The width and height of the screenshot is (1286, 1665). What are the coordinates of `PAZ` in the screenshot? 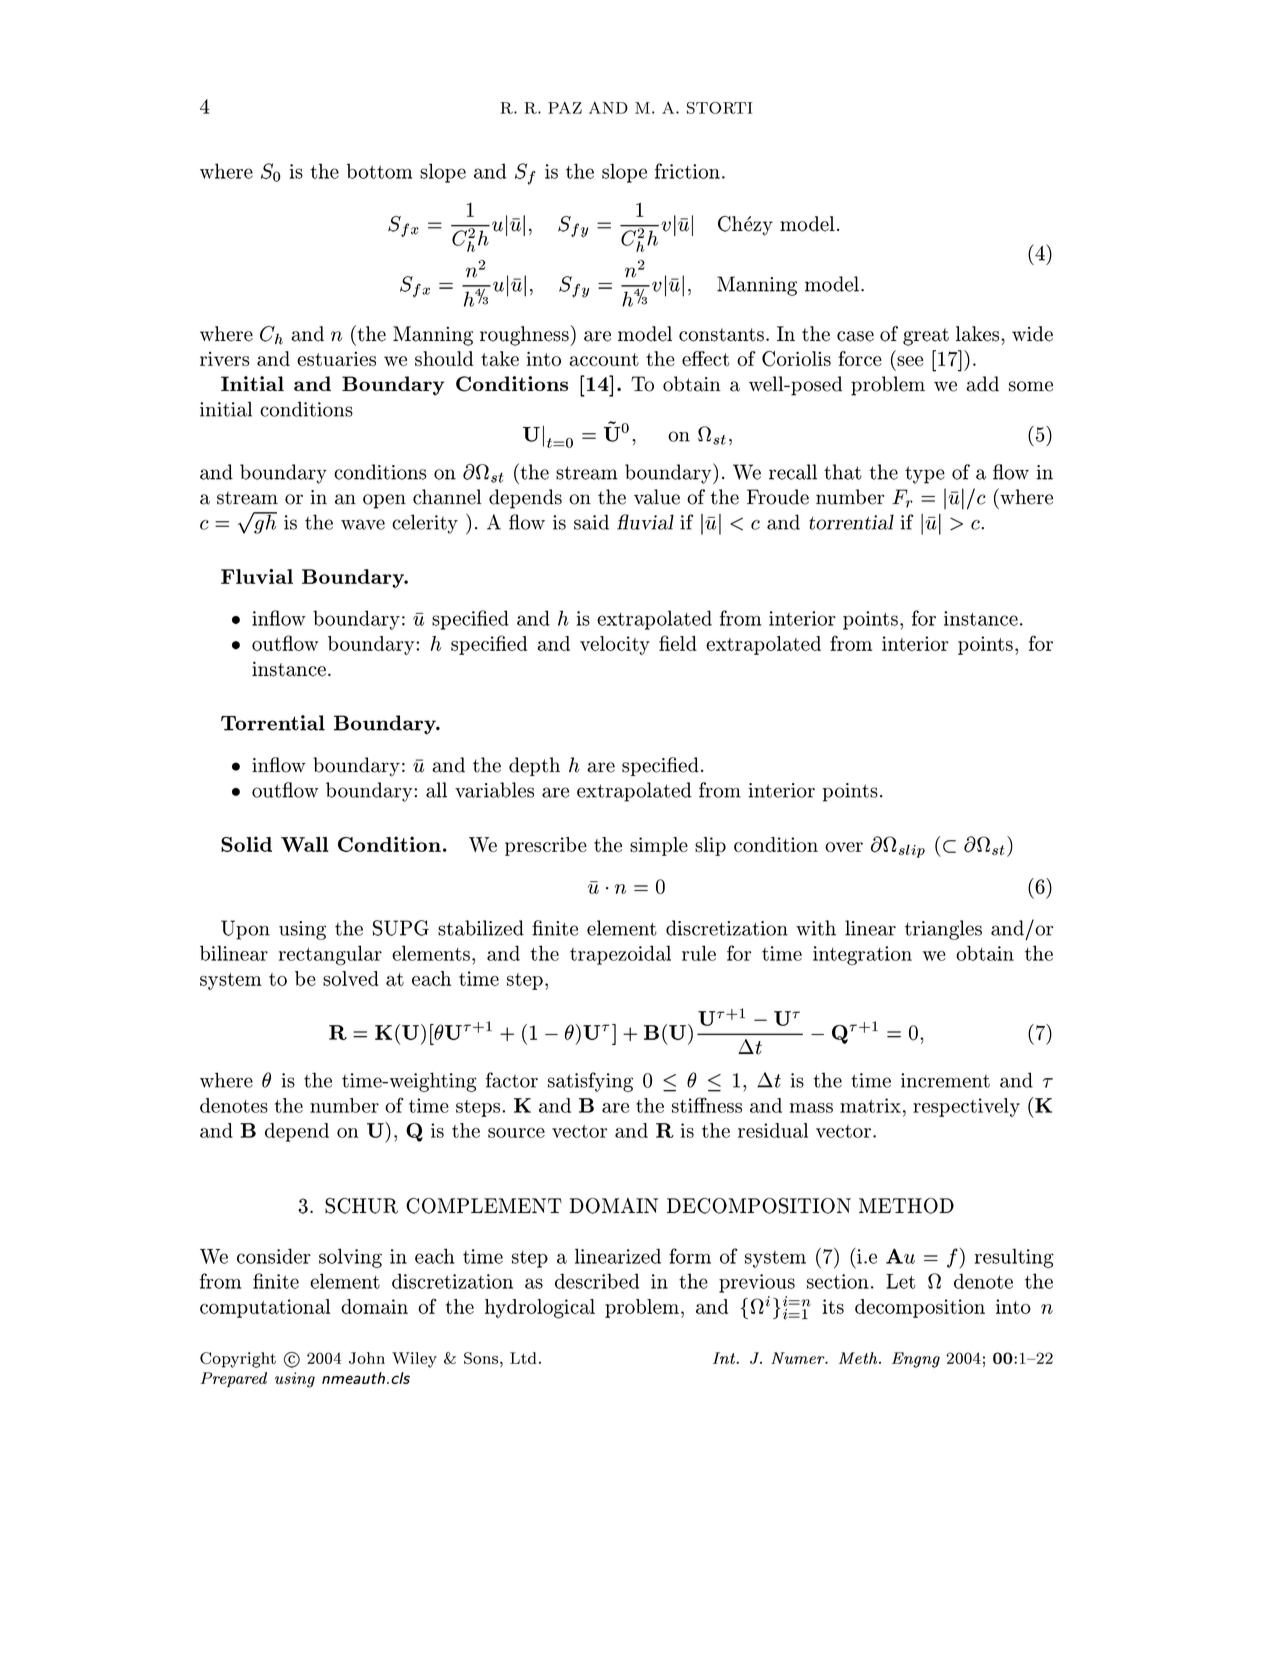 It's located at (565, 108).
